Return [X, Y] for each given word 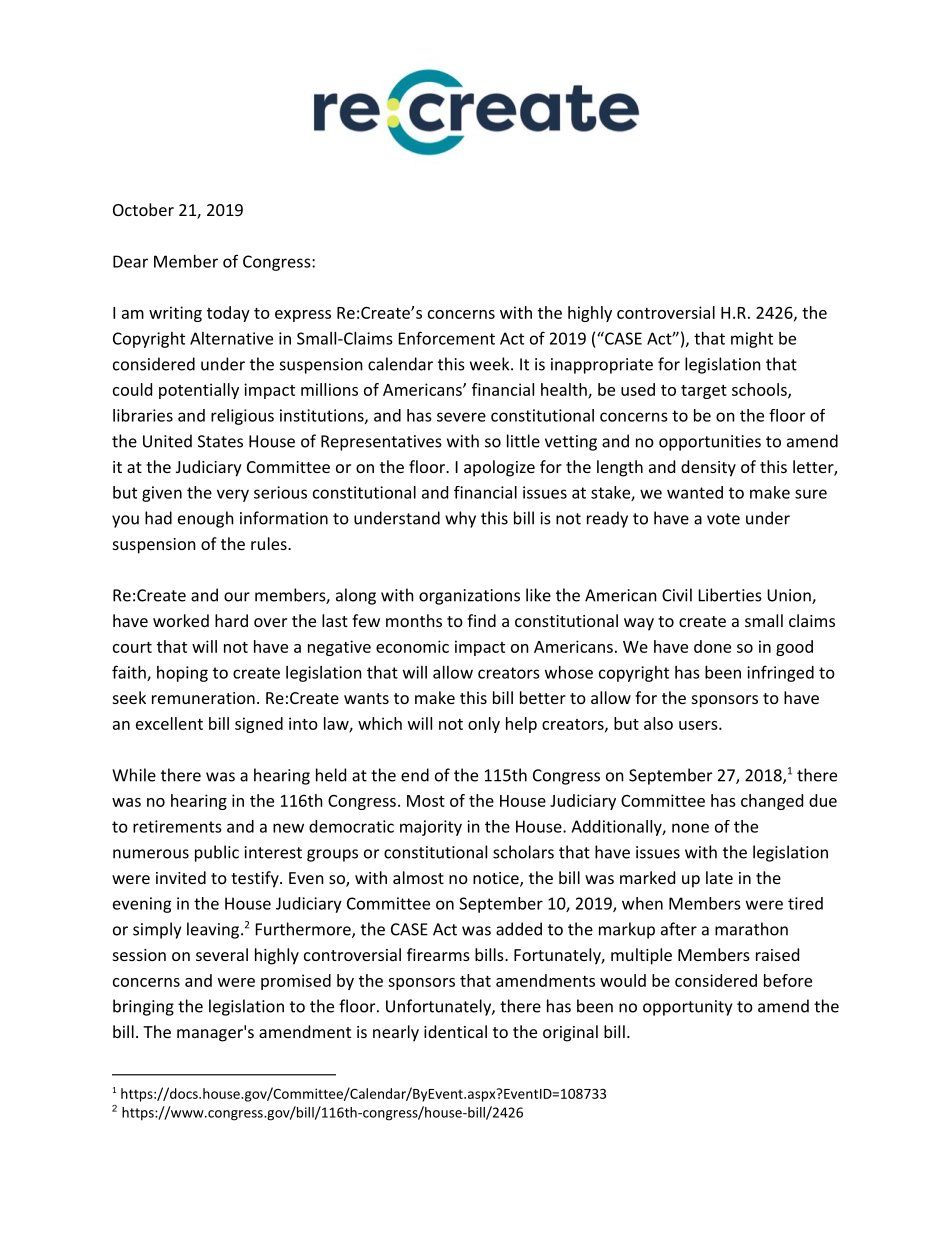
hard [231, 620]
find [481, 620]
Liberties [730, 595]
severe [461, 417]
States [220, 441]
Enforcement [447, 338]
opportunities [710, 443]
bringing [143, 1007]
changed [772, 802]
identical [455, 1031]
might [752, 340]
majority [431, 828]
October [143, 209]
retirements [177, 826]
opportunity [687, 1008]
